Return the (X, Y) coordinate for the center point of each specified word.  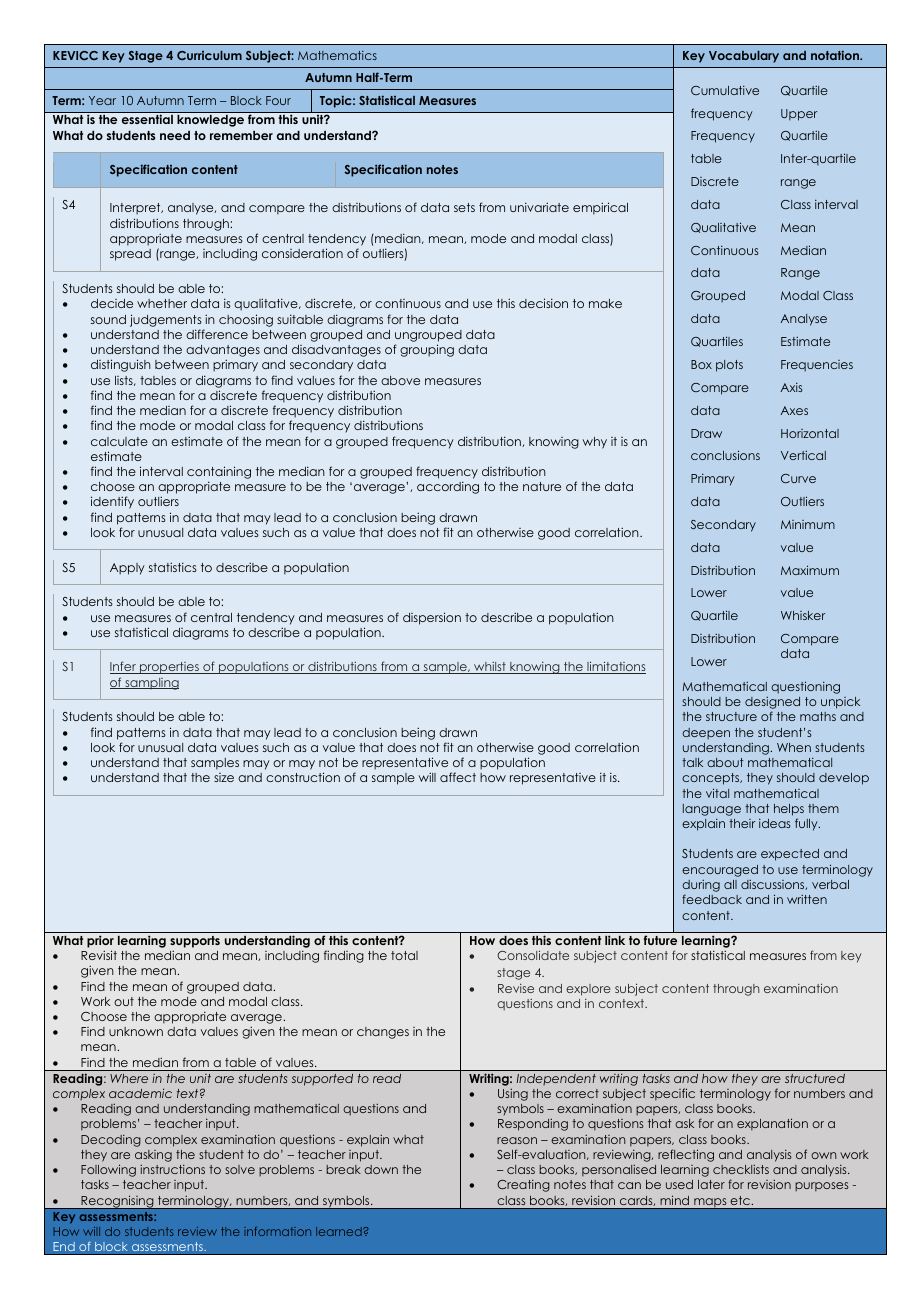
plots (729, 366)
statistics (173, 567)
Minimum (808, 524)
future (660, 940)
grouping (427, 350)
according (448, 487)
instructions (172, 1169)
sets (464, 207)
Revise (516, 988)
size (224, 777)
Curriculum (209, 55)
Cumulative (725, 90)
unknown (136, 1031)
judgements (166, 320)
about (725, 762)
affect (458, 777)
